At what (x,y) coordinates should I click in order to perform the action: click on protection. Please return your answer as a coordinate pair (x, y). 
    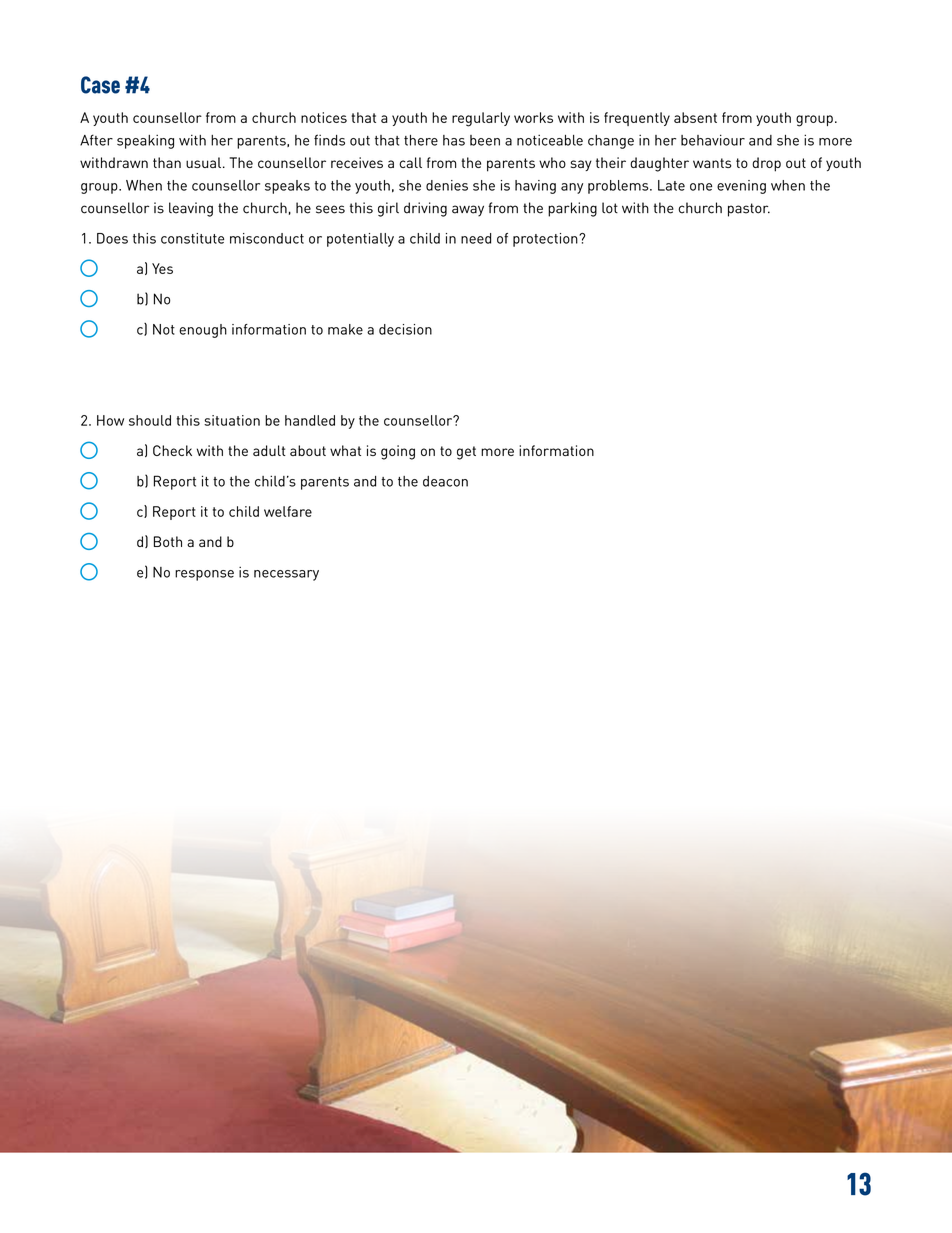
    Looking at the image, I should click on (546, 240).
